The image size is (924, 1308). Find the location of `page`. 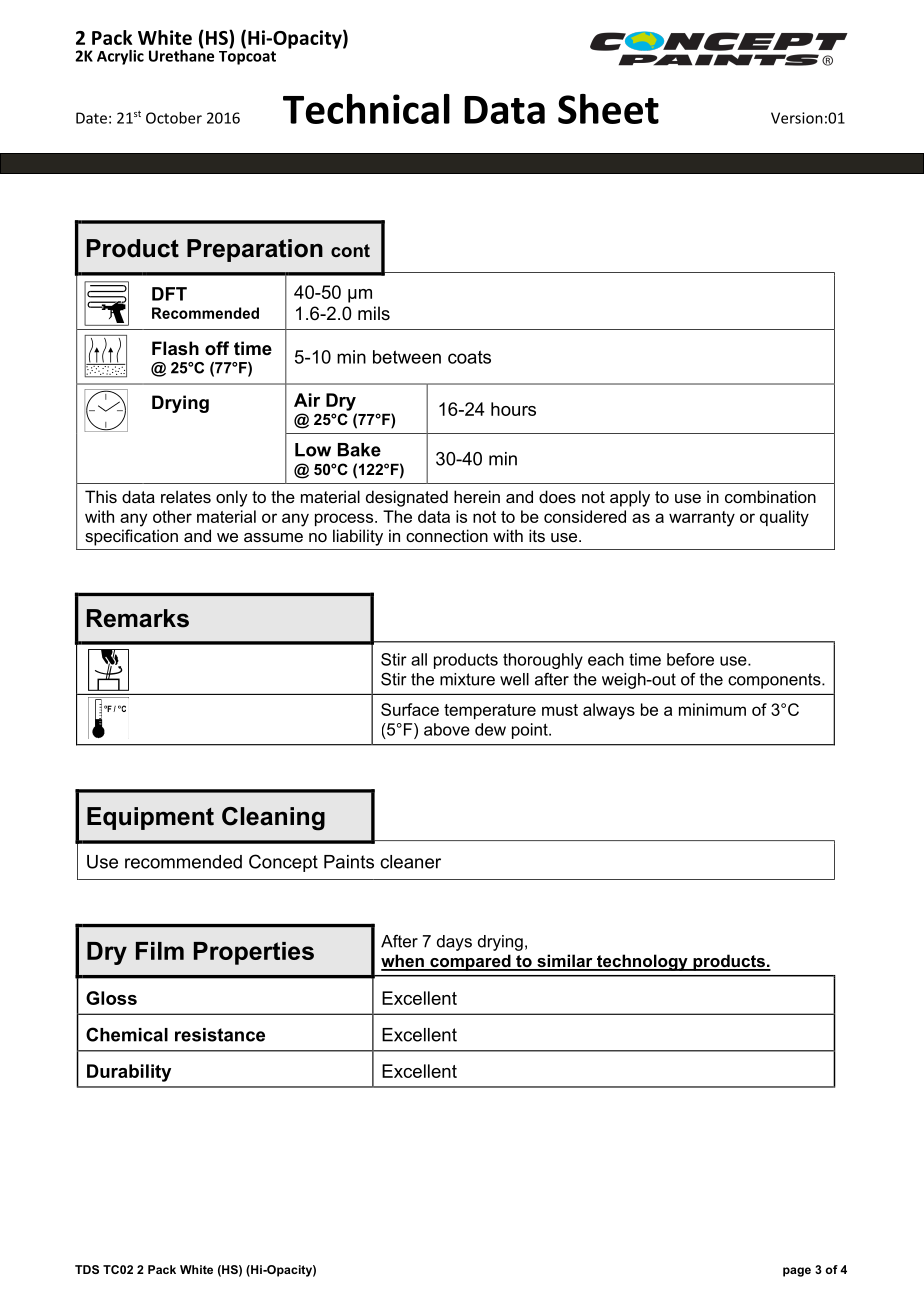

page is located at coordinates (797, 1272).
